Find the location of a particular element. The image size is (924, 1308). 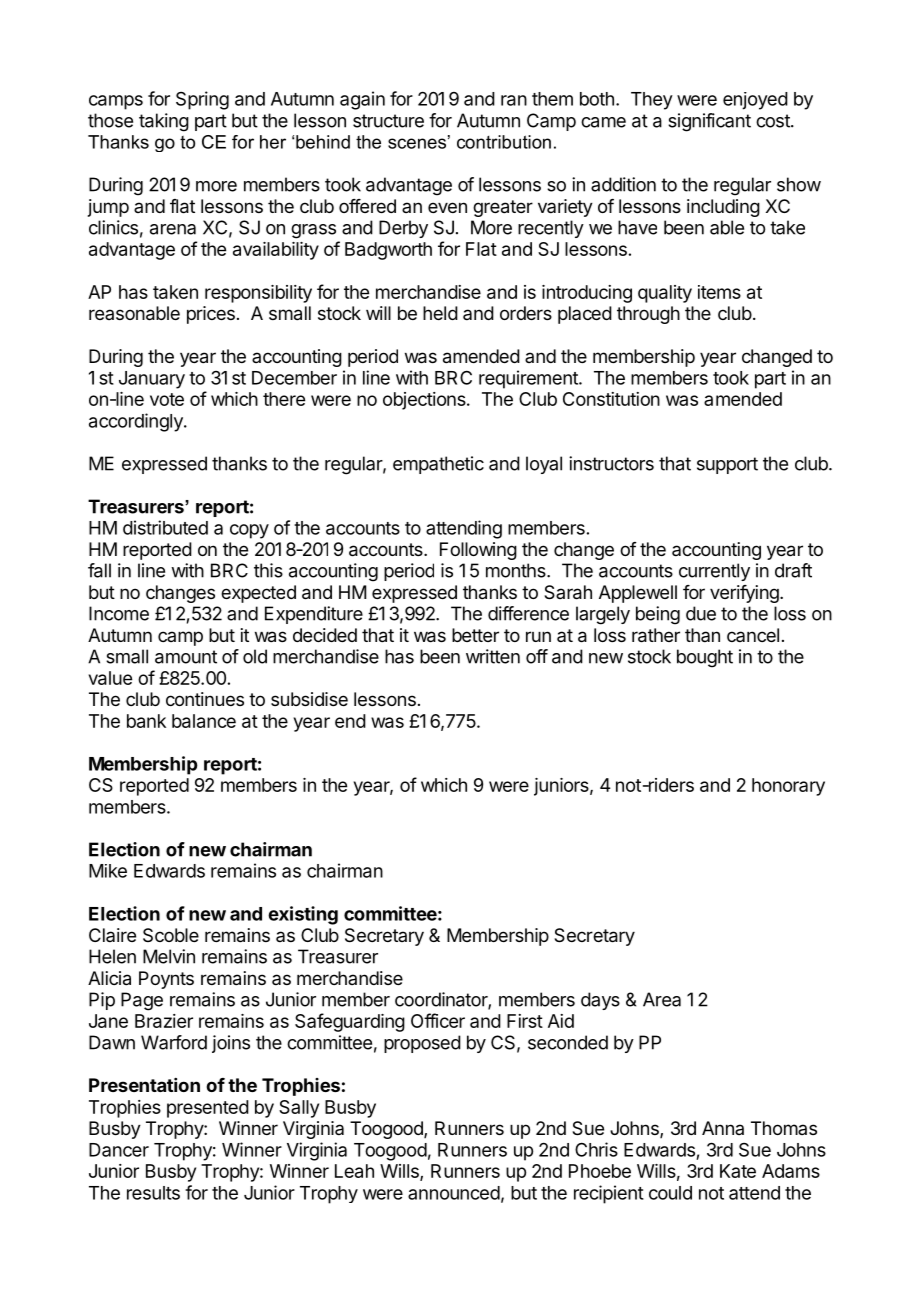

Mike is located at coordinates (108, 871).
